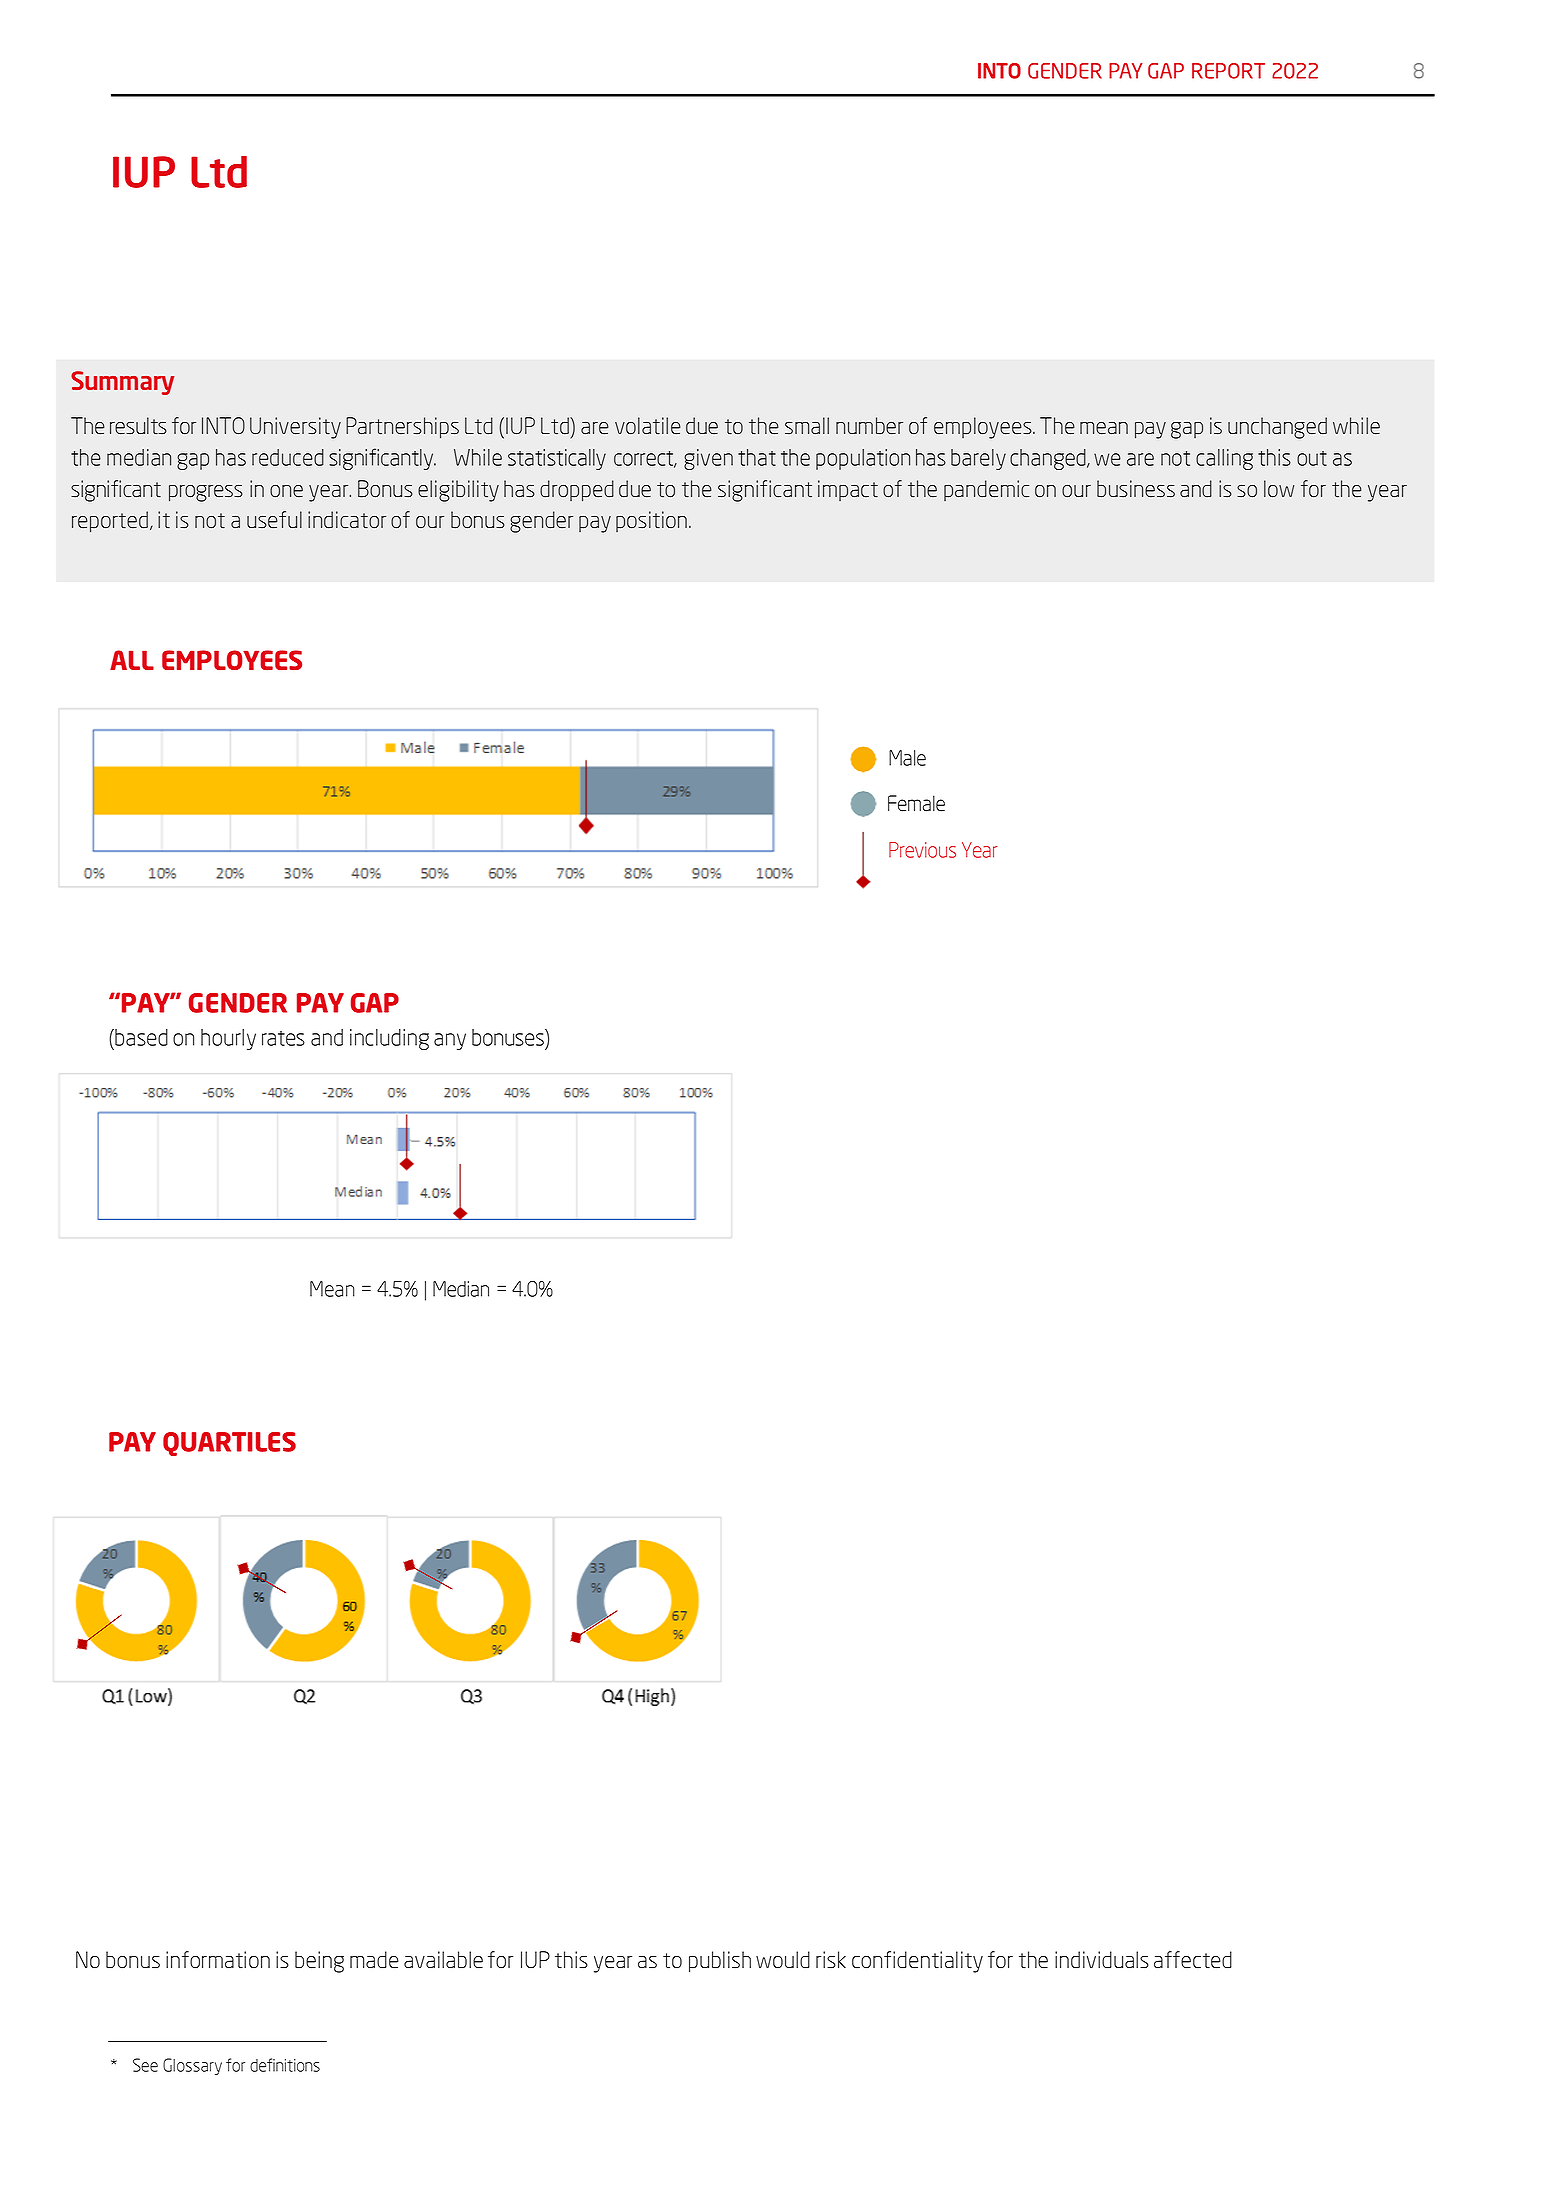 The image size is (1544, 2185). Describe the element at coordinates (783, 1960) in the page. I see `would` at that location.
